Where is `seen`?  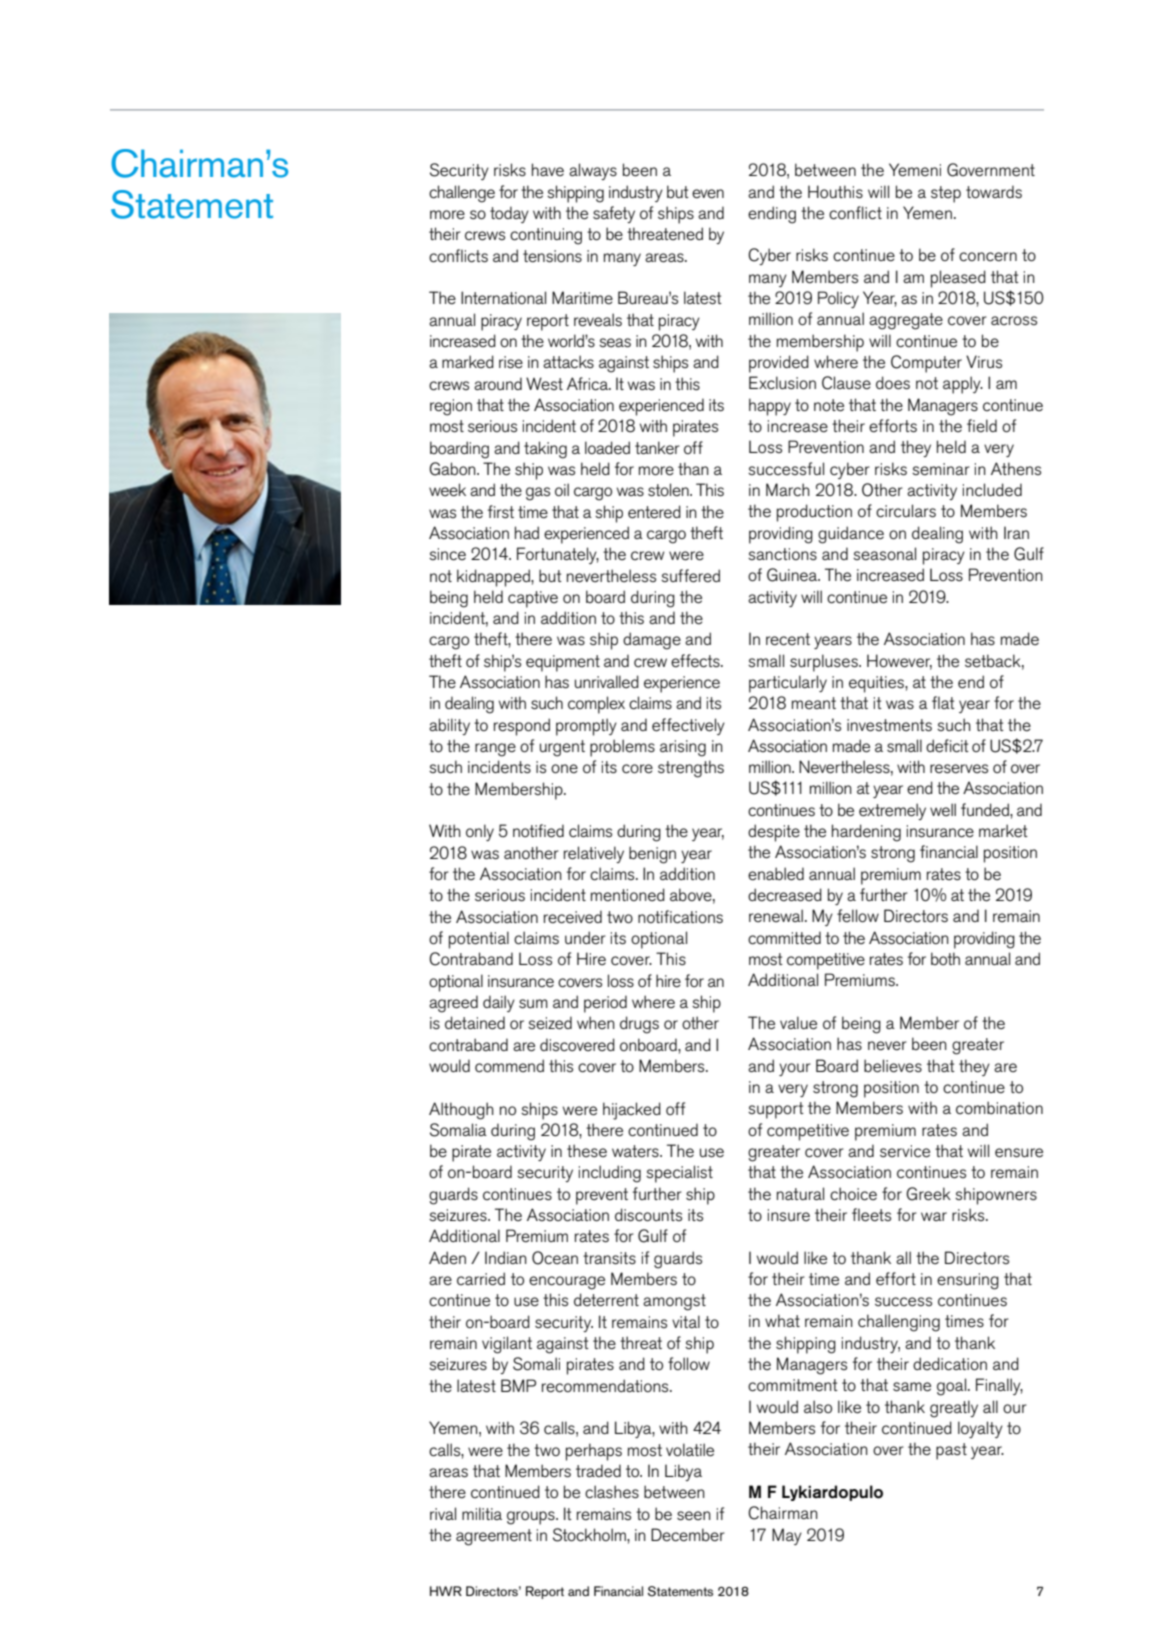
seen is located at coordinates (694, 1516).
